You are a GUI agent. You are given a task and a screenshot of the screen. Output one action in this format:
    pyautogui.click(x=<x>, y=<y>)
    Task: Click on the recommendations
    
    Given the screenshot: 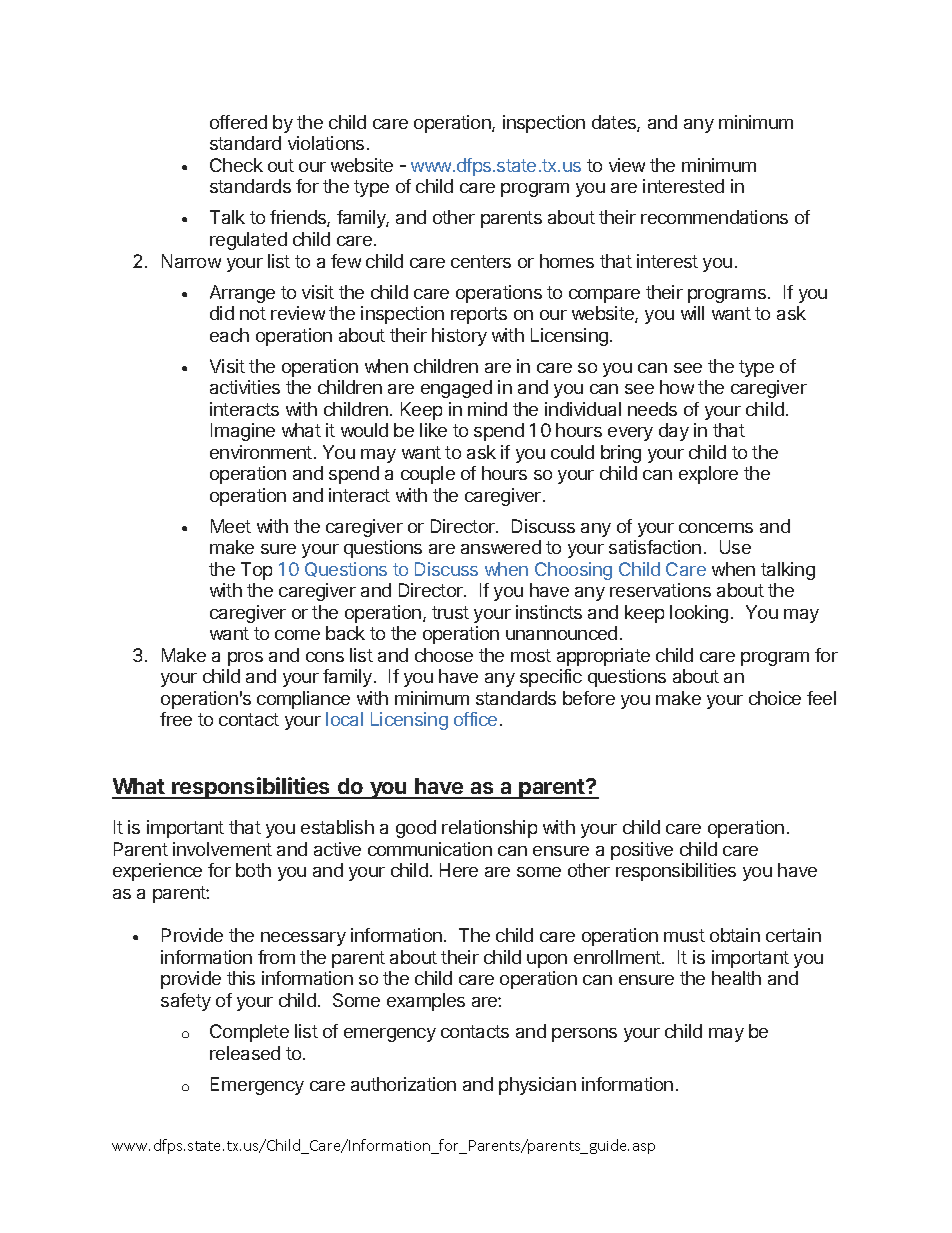 What is the action you would take?
    pyautogui.click(x=714, y=217)
